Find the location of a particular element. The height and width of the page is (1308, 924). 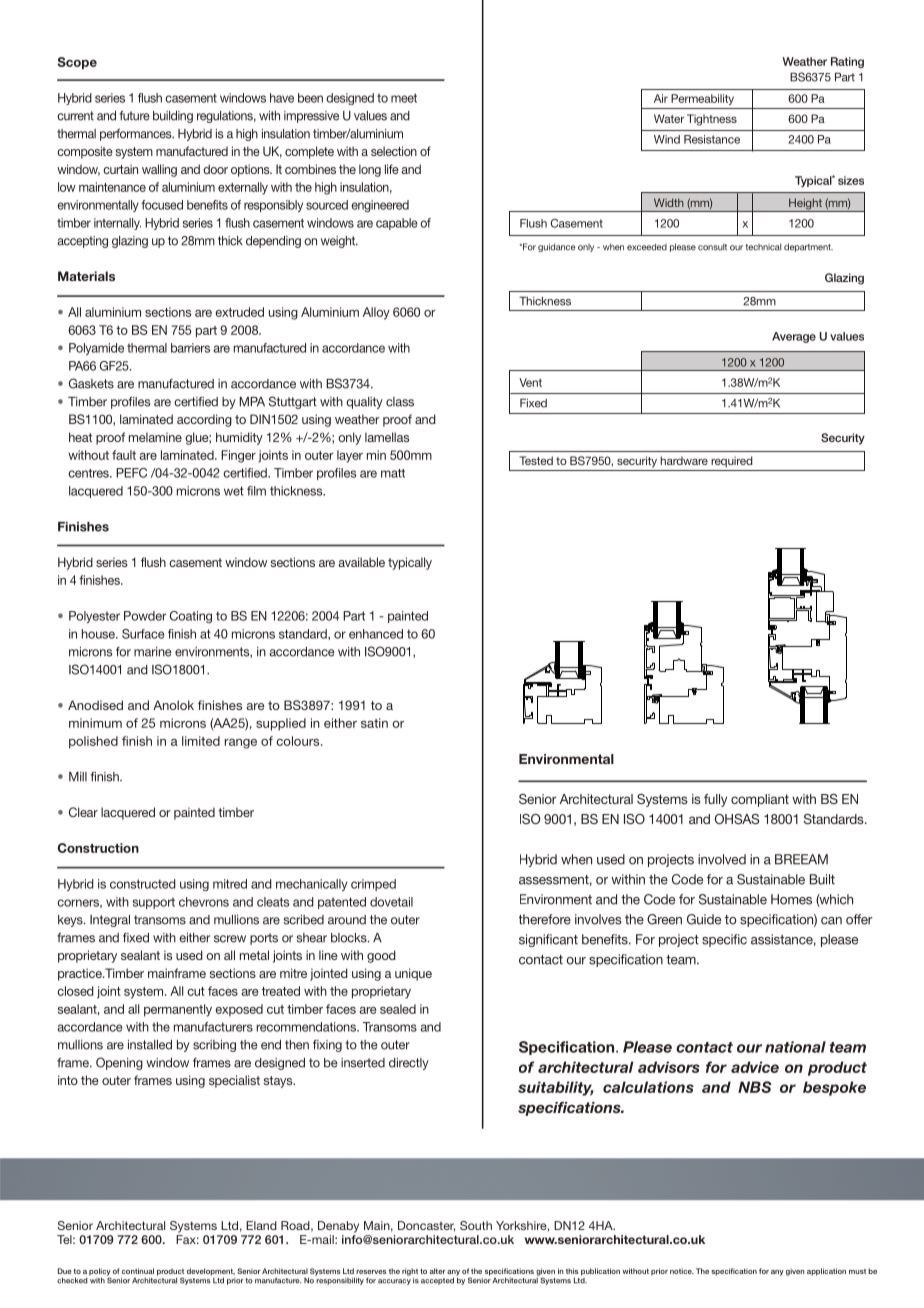

South is located at coordinates (476, 1225).
